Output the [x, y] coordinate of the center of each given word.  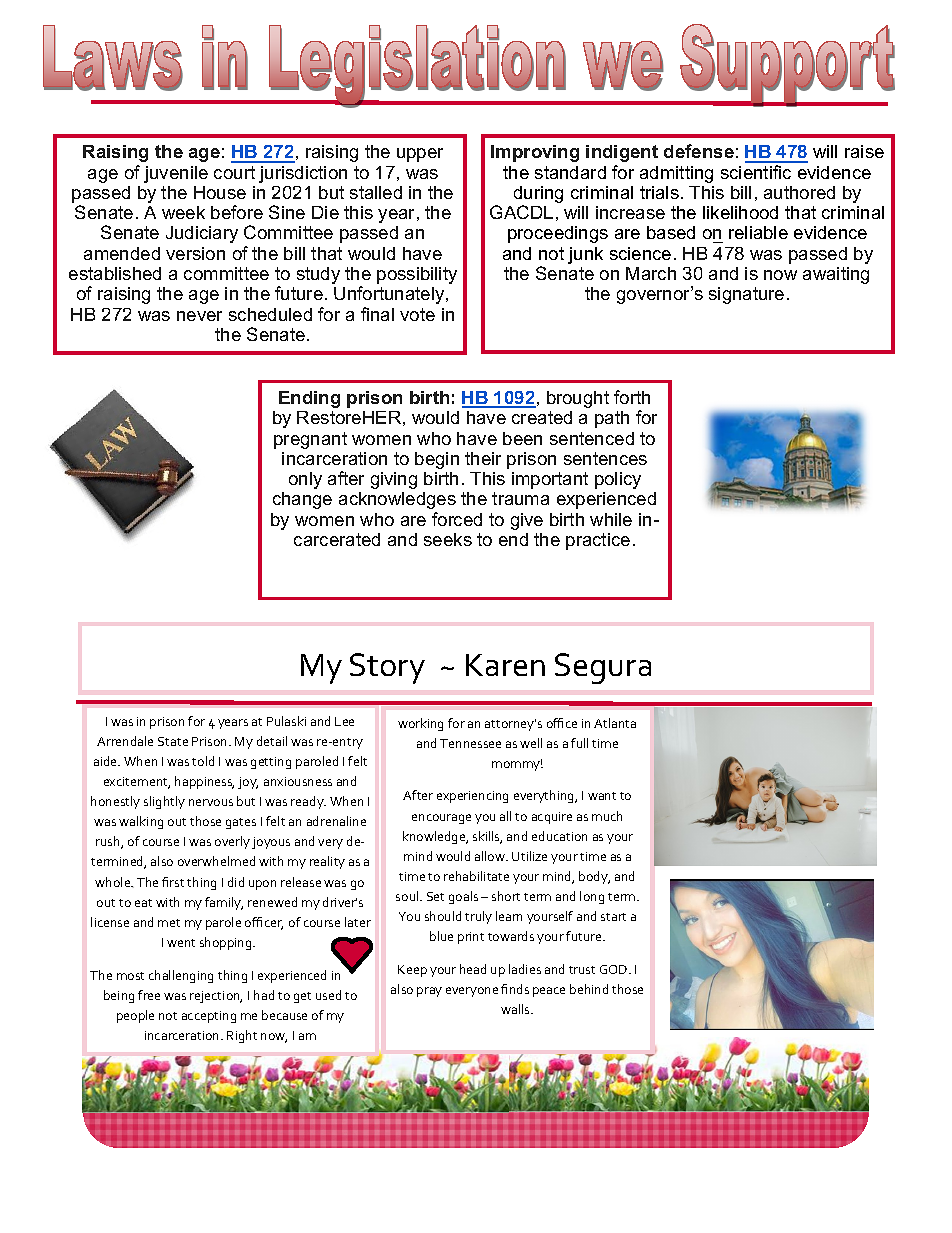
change [302, 500]
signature [746, 295]
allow [491, 856]
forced [457, 519]
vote [417, 314]
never [199, 316]
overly [232, 842]
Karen [505, 665]
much [607, 816]
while [611, 519]
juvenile [176, 174]
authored [799, 192]
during [538, 196]
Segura [603, 668]
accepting [209, 1017]
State [173, 741]
